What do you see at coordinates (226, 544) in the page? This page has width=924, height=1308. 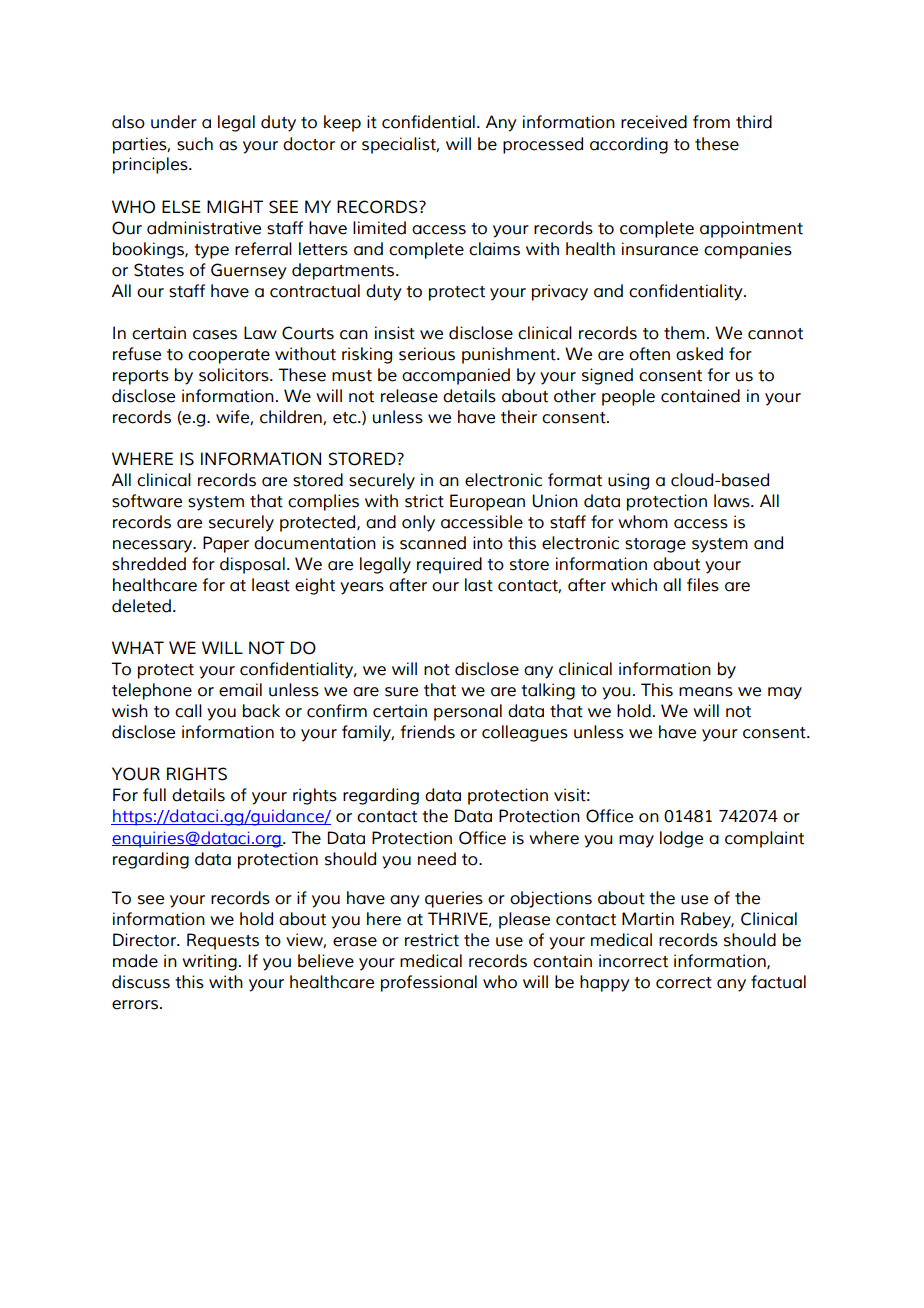 I see `Paper` at bounding box center [226, 544].
